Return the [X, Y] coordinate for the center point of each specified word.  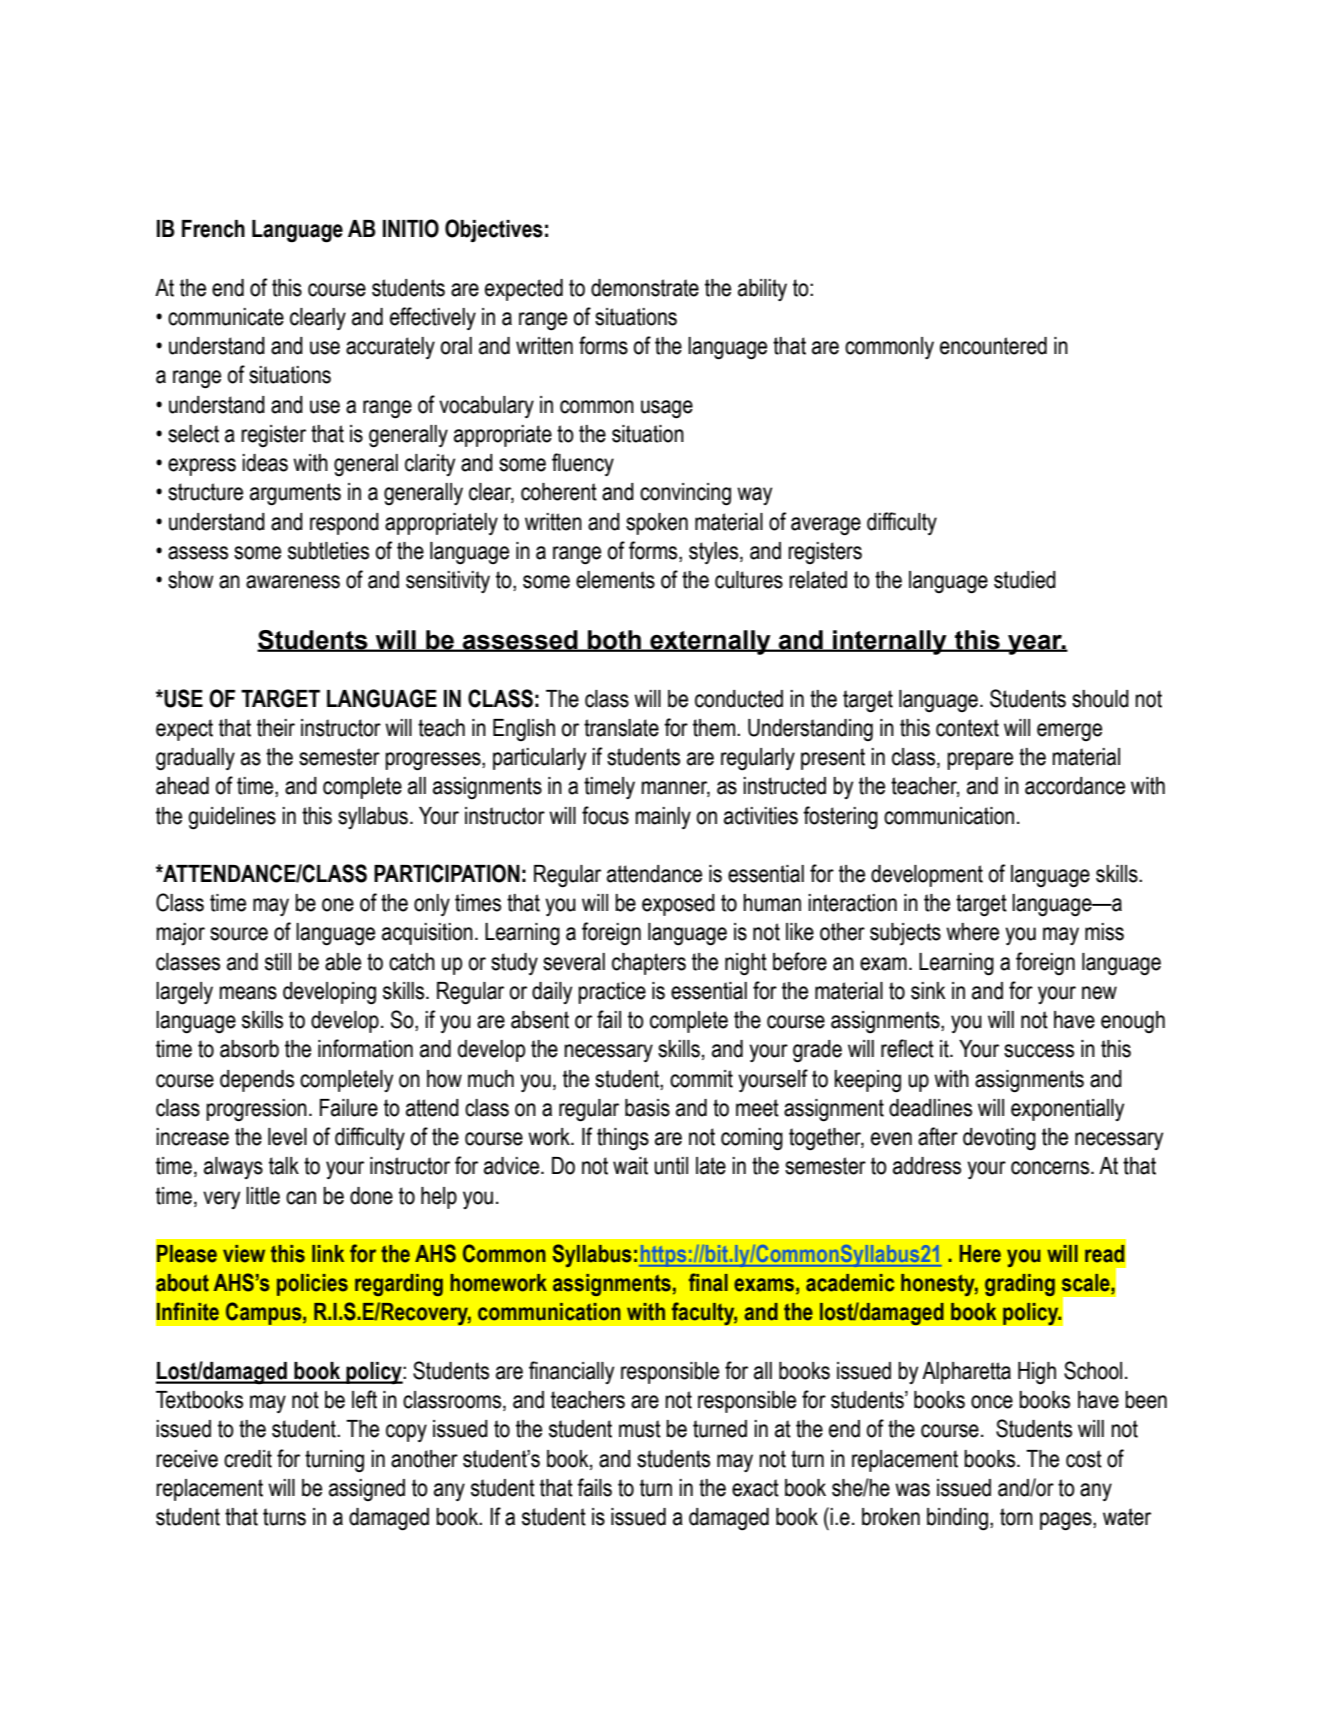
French [213, 229]
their [276, 728]
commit [701, 1079]
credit [248, 1459]
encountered [993, 346]
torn [1016, 1517]
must [640, 1429]
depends [257, 1081]
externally [710, 642]
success [1039, 1051]
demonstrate [645, 288]
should [1100, 699]
